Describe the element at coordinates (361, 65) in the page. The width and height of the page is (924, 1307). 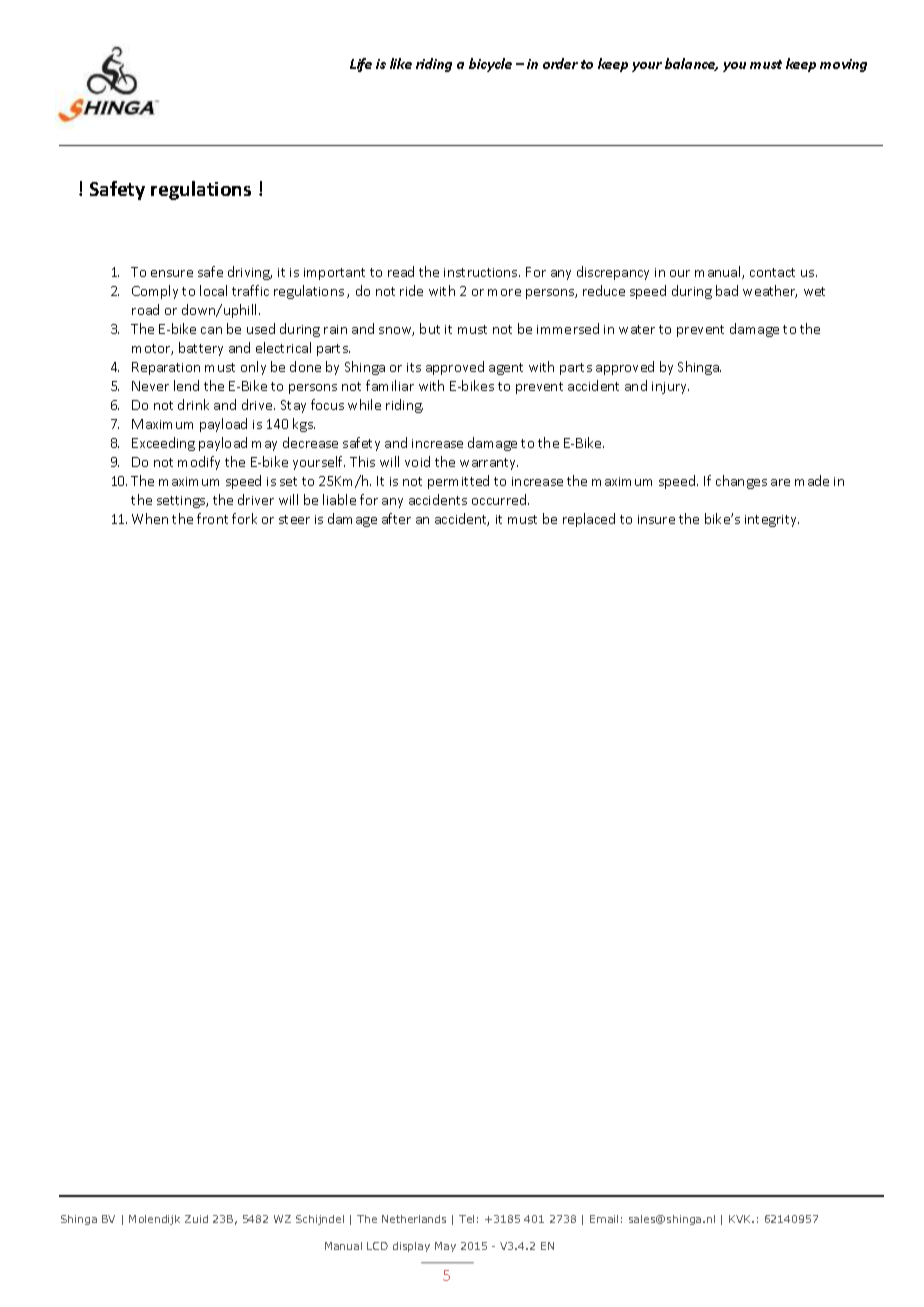
I see `Life` at that location.
